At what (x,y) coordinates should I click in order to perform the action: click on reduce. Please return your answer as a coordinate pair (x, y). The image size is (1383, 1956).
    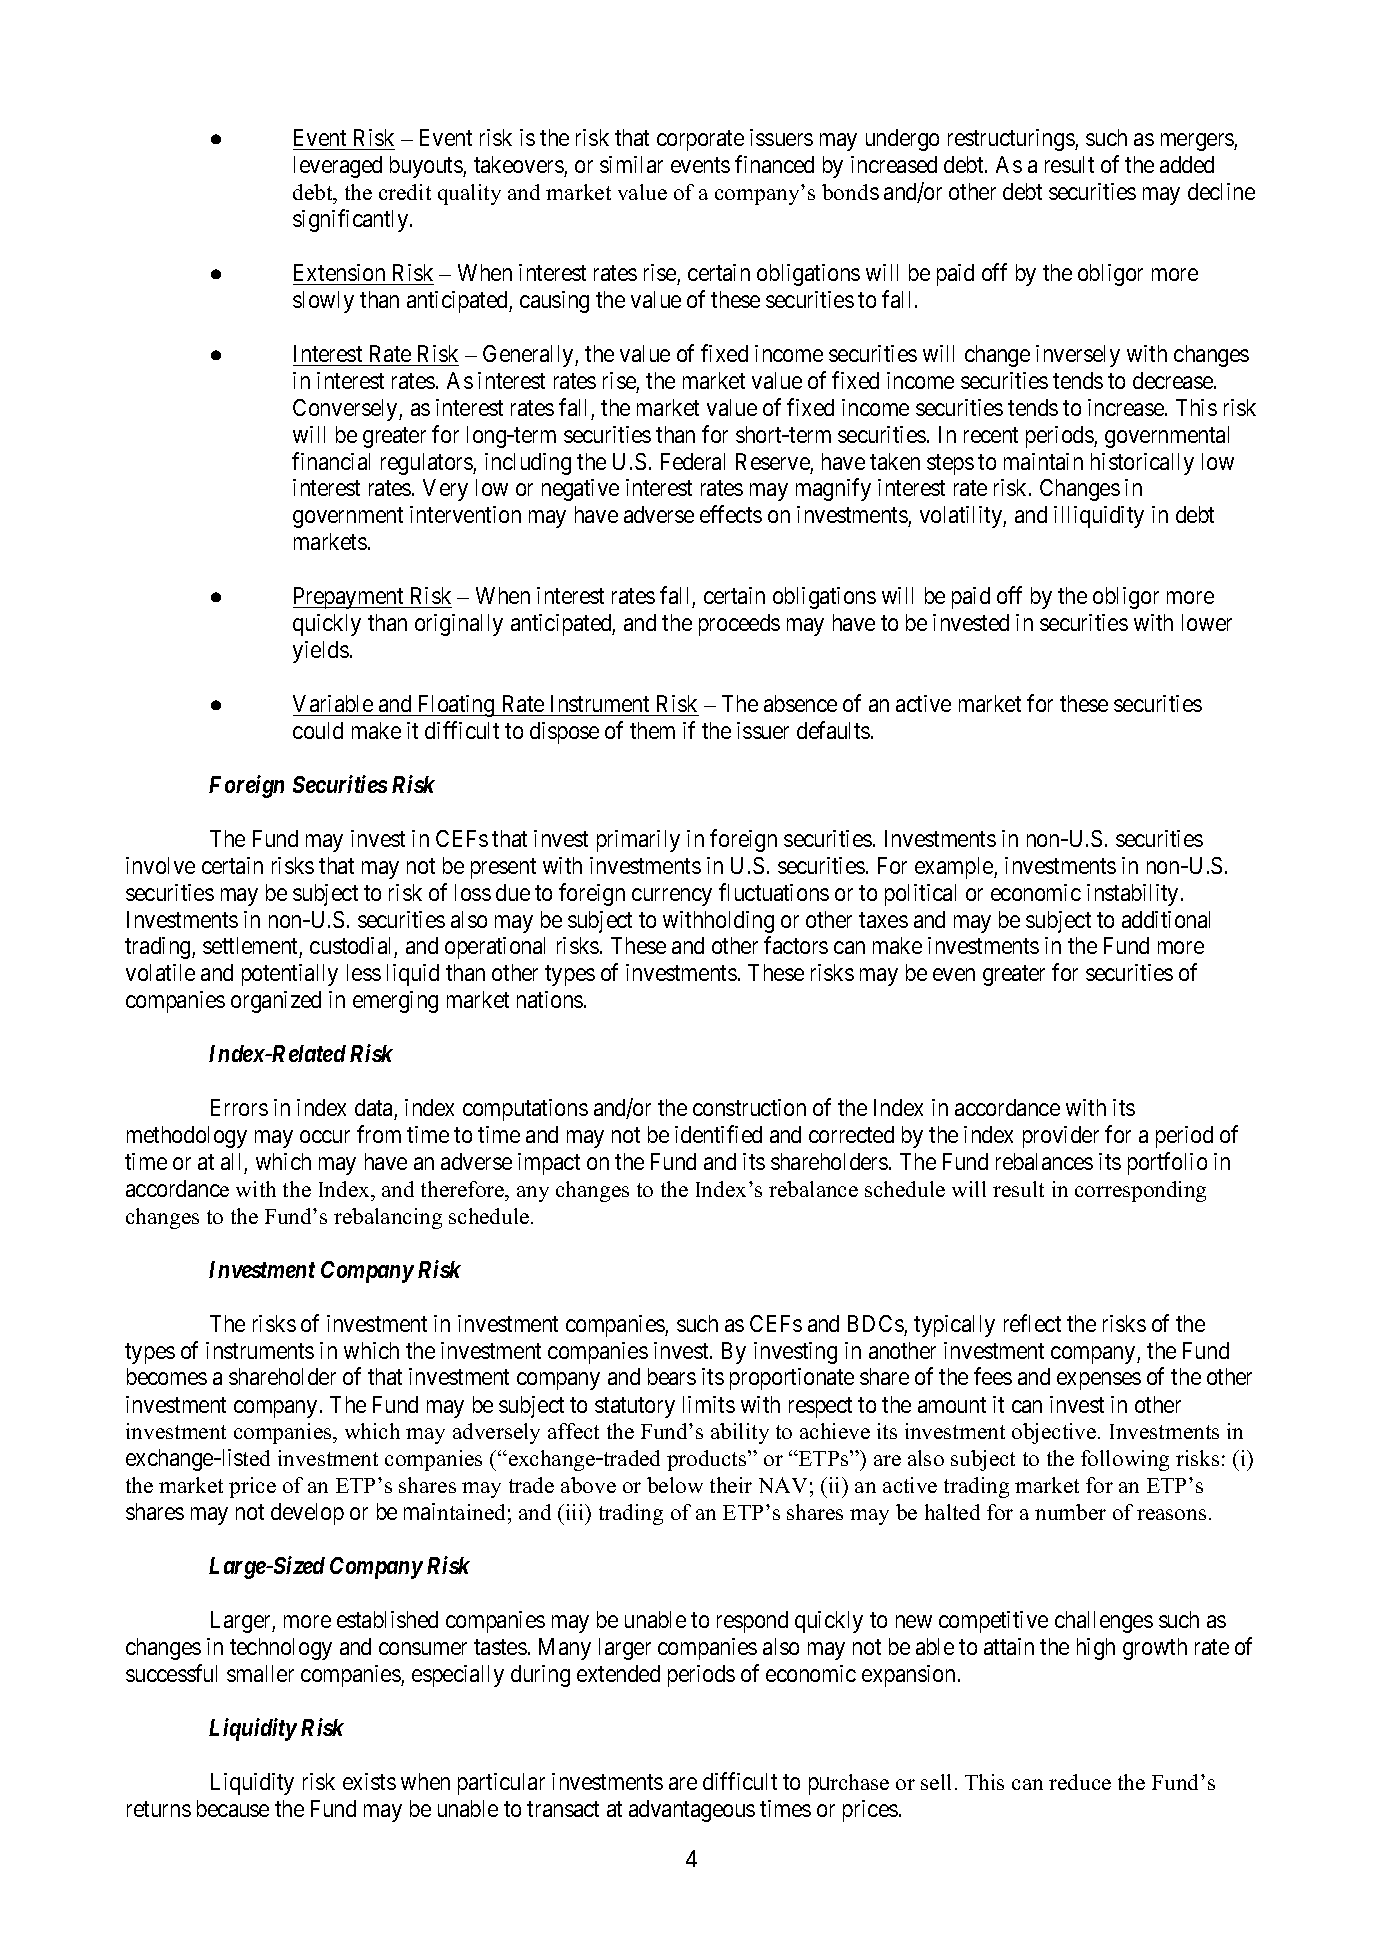
    Looking at the image, I should click on (1080, 1782).
